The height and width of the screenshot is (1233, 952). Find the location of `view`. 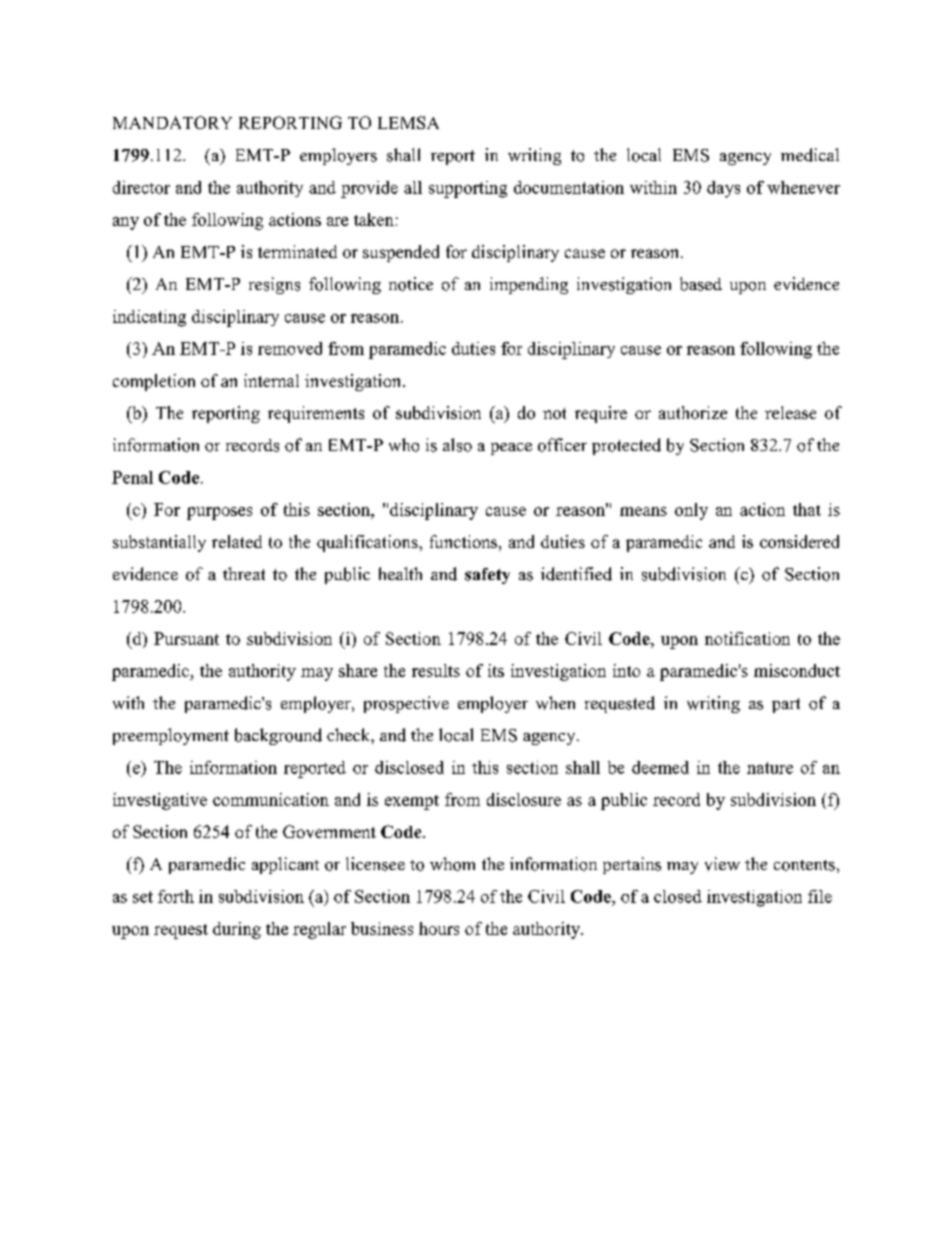

view is located at coordinates (722, 864).
